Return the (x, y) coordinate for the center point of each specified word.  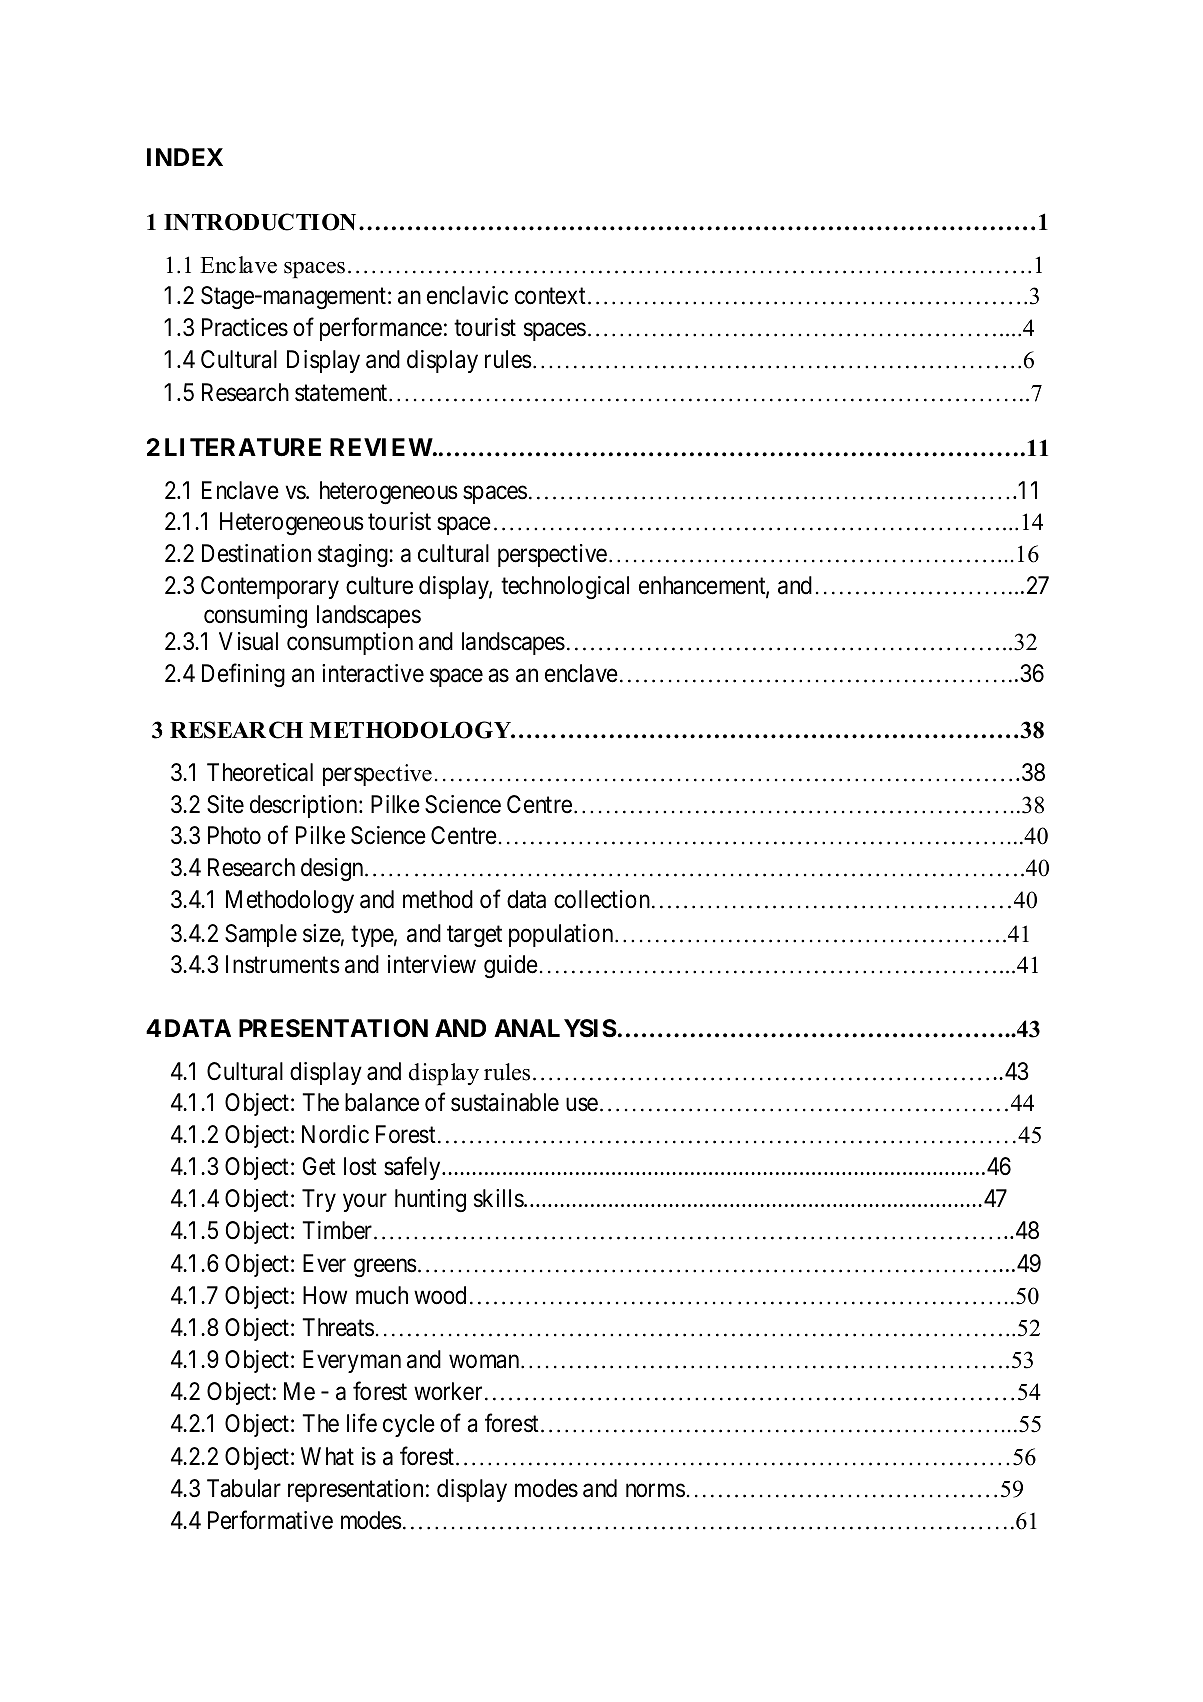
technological (565, 587)
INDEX (185, 157)
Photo (234, 835)
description (305, 806)
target (474, 936)
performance (381, 329)
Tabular (244, 1488)
